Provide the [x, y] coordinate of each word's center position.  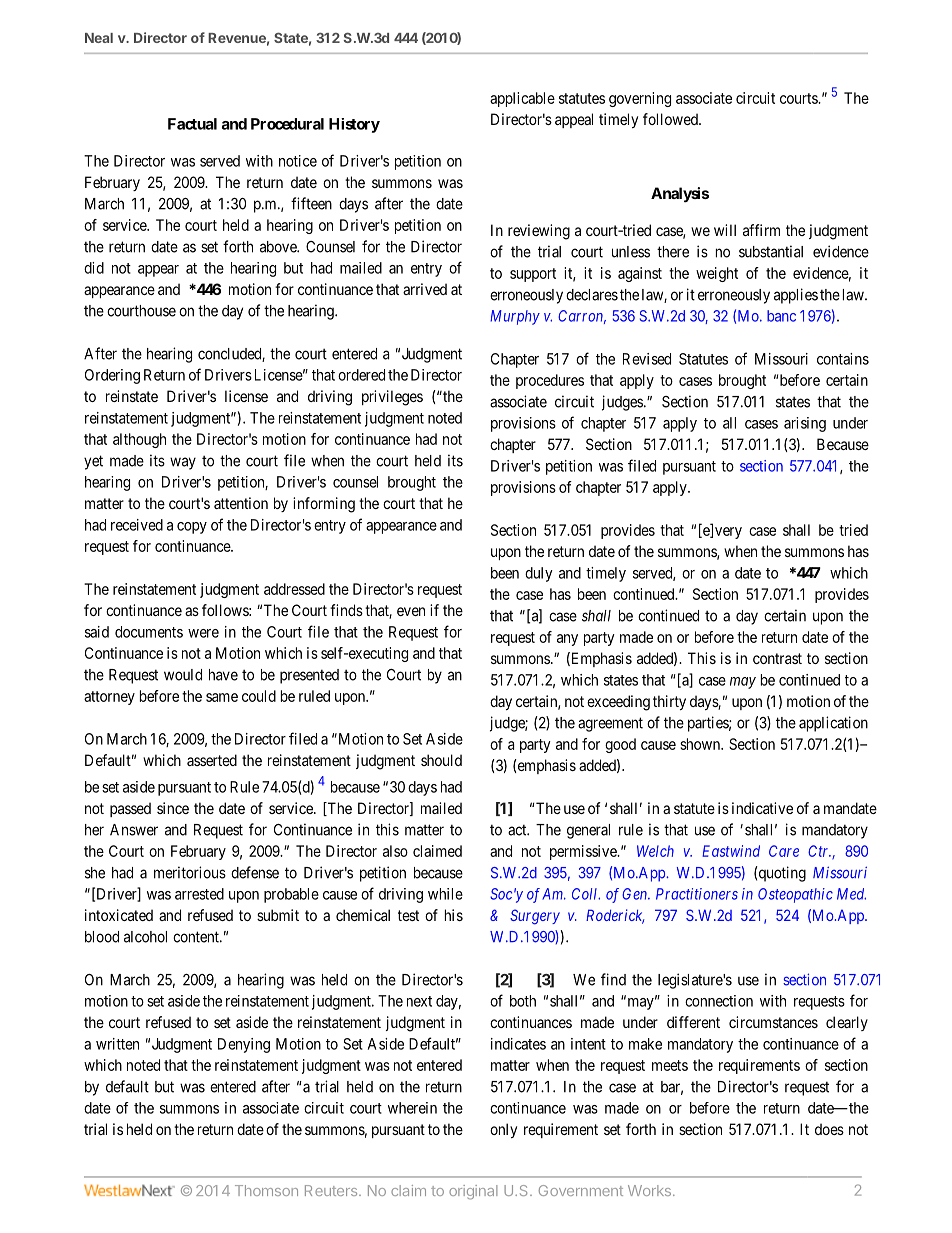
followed [671, 119]
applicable [522, 99]
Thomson [266, 1190]
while [445, 894]
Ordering [112, 376]
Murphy [515, 317]
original [473, 1192]
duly [539, 574]
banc [781, 316]
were [203, 633]
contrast [777, 658]
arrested [199, 894]
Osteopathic [795, 895]
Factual [192, 124]
